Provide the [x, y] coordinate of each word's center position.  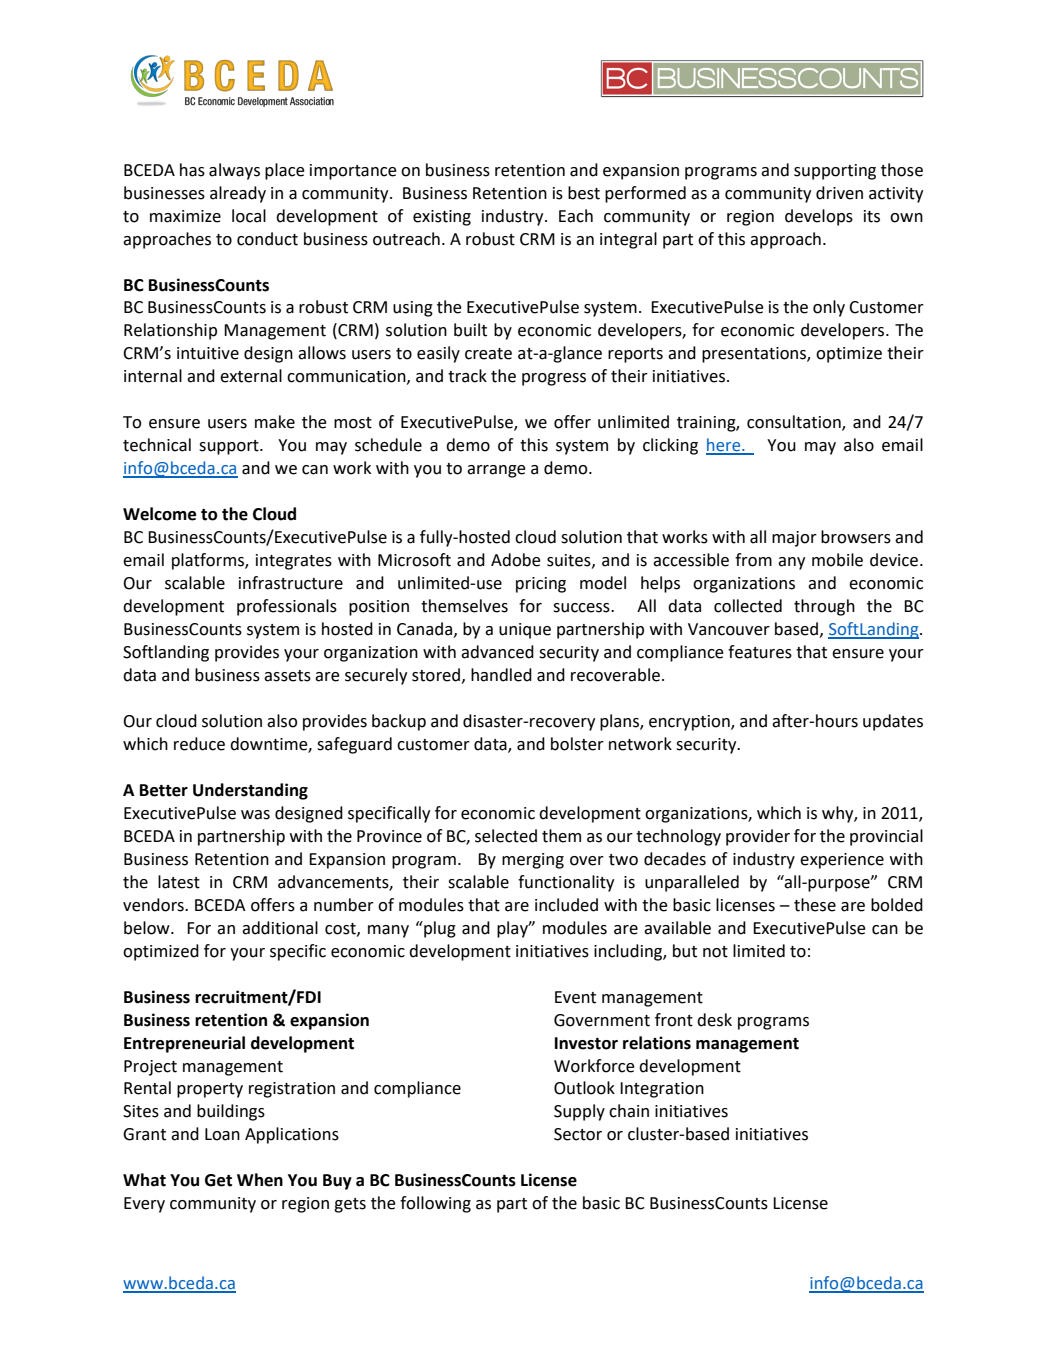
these [815, 905]
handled [501, 675]
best [584, 193]
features [760, 652]
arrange [496, 471]
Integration [662, 1090]
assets [287, 676]
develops [819, 217]
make [275, 422]
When [260, 1180]
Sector [578, 1134]
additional [280, 928]
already [238, 194]
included [566, 905]
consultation [795, 423]
